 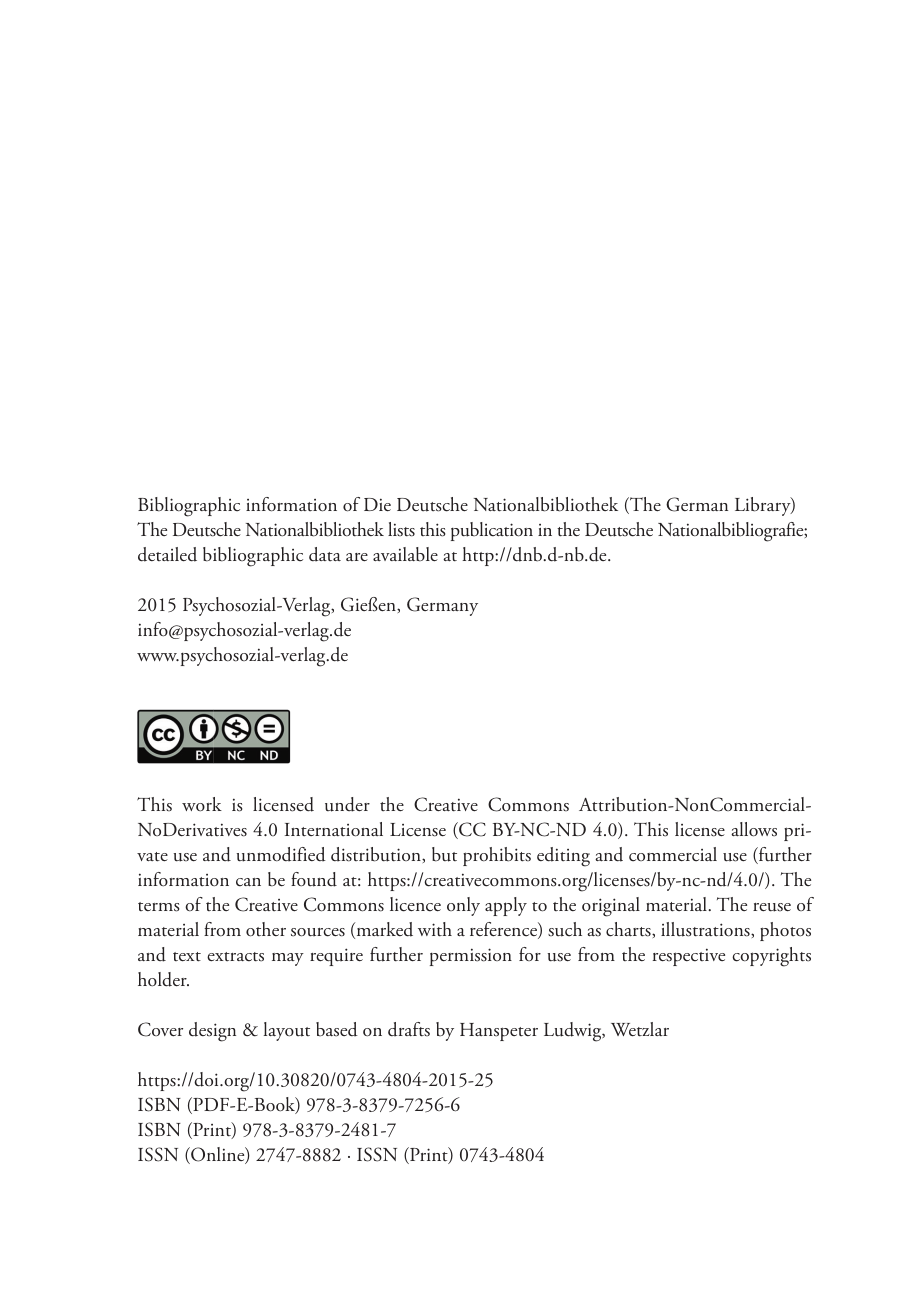 What do you see at coordinates (248, 882) in the image?
I see `can` at bounding box center [248, 882].
